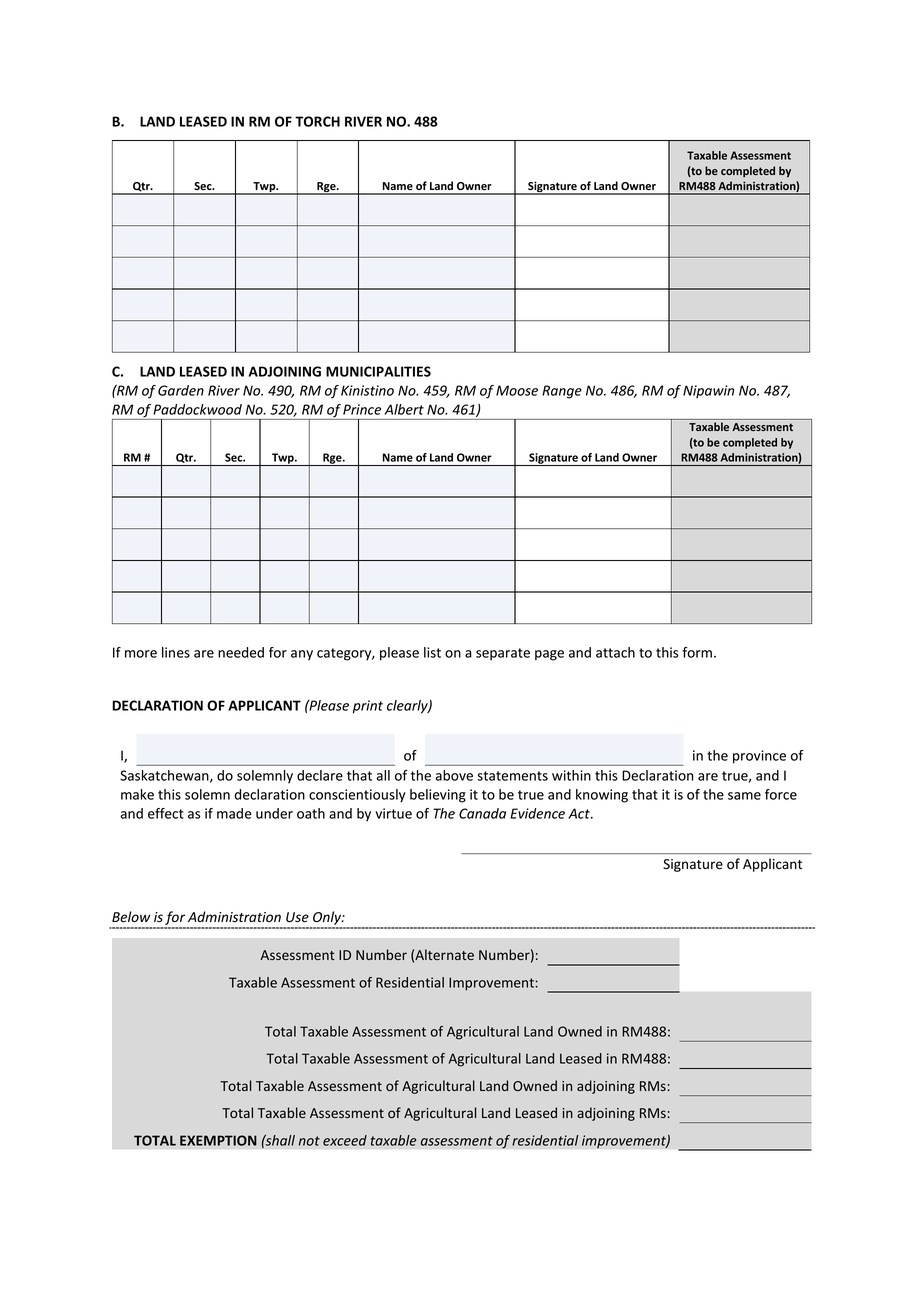 This screenshot has height=1308, width=924. I want to click on form, so click(697, 652).
